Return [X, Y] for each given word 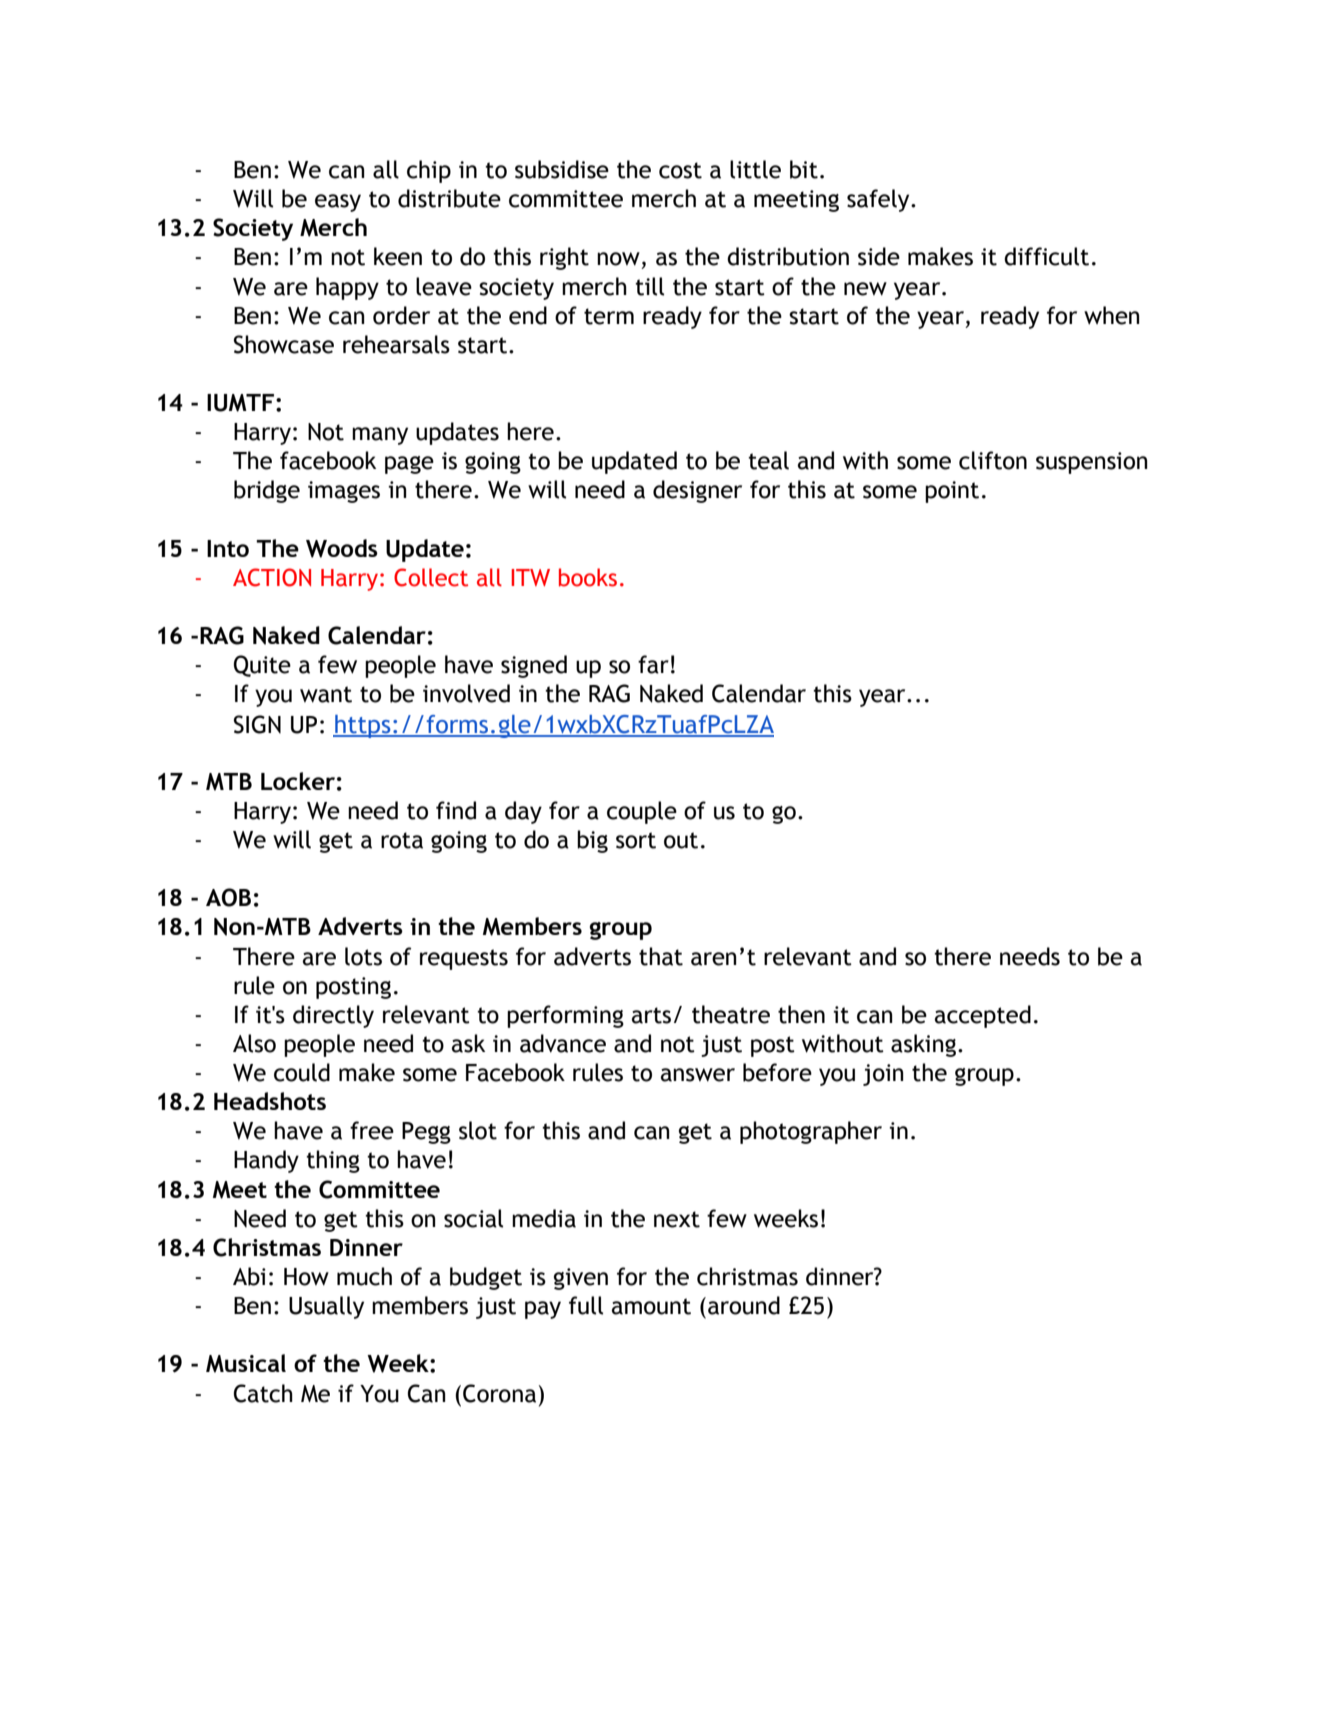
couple [642, 812]
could [302, 1072]
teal [768, 460]
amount [651, 1306]
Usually [326, 1307]
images [344, 492]
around [744, 1305]
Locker [298, 781]
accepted [983, 1016]
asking [923, 1045]
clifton [993, 460]
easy [338, 203]
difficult [1046, 256]
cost [680, 170]
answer [698, 1075]
